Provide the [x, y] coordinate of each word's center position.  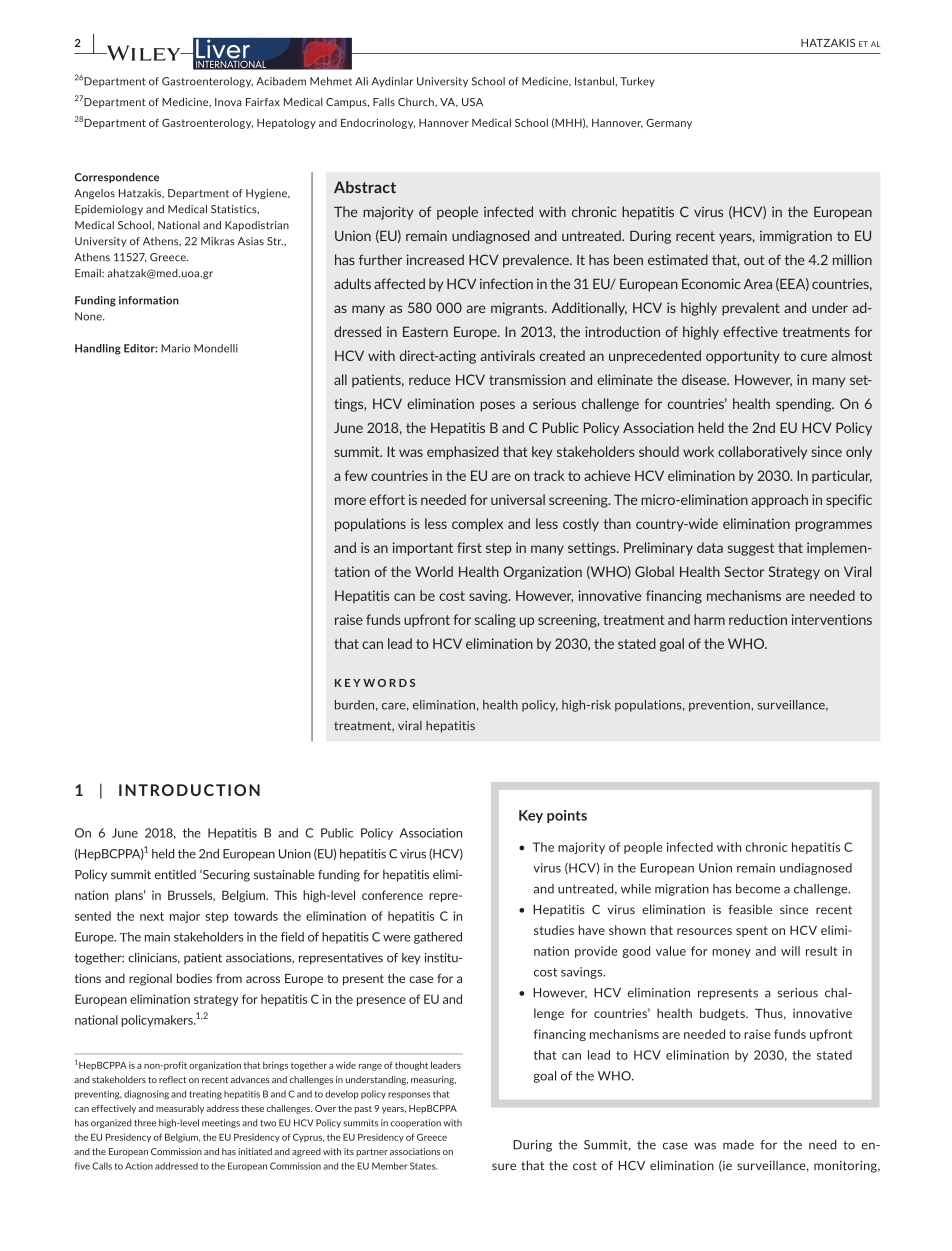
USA [472, 102]
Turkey [637, 82]
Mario [175, 348]
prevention [720, 706]
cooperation [416, 1123]
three [145, 1123]
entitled [175, 874]
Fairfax [263, 102]
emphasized [463, 453]
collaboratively [762, 453]
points [567, 816]
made [738, 1145]
